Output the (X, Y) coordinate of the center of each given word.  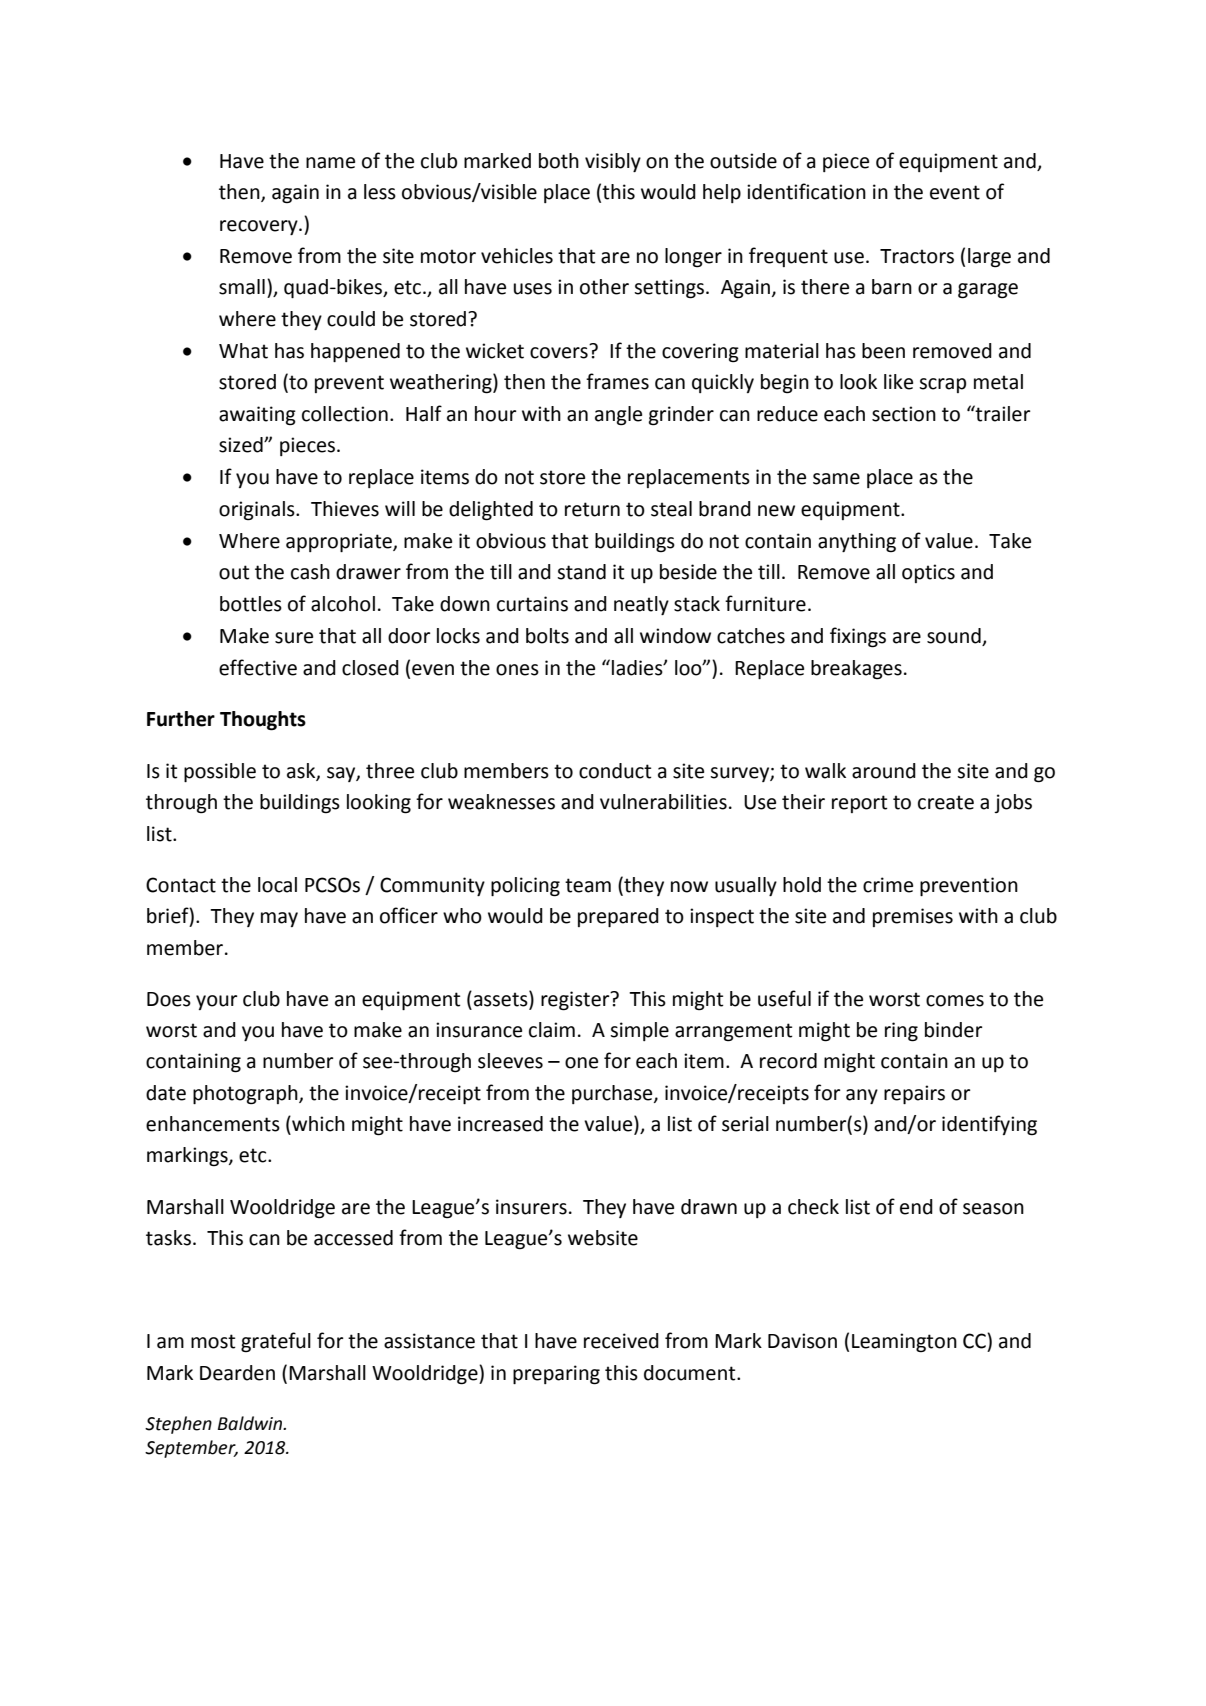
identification (806, 191)
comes (955, 1001)
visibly (613, 162)
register (576, 1001)
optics (928, 573)
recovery (260, 227)
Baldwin (251, 1423)
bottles (251, 604)
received (621, 1341)
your (217, 1002)
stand (581, 572)
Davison (802, 1341)
